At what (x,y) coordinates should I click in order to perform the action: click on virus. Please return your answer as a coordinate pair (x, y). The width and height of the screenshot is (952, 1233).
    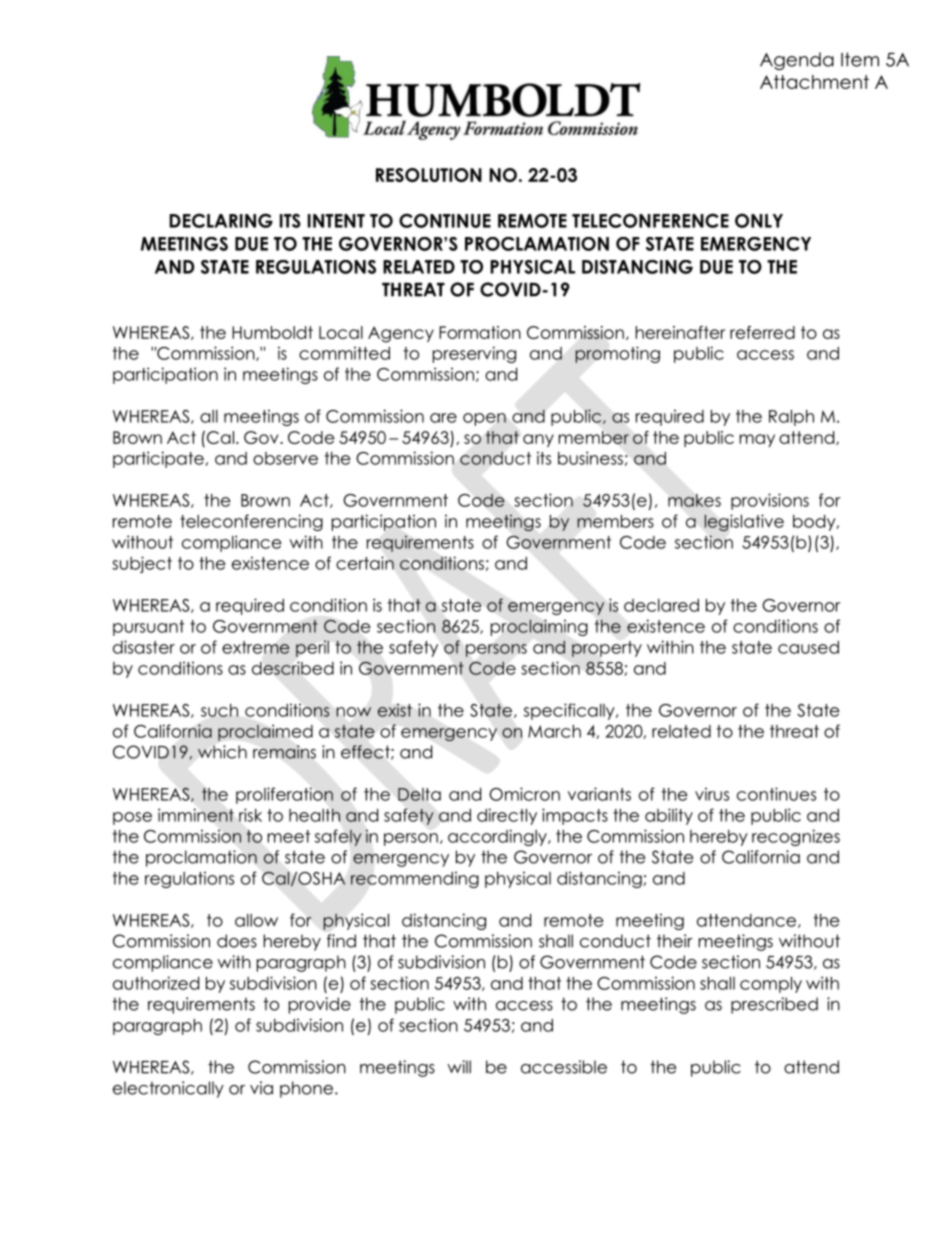
    Looking at the image, I should click on (712, 794).
